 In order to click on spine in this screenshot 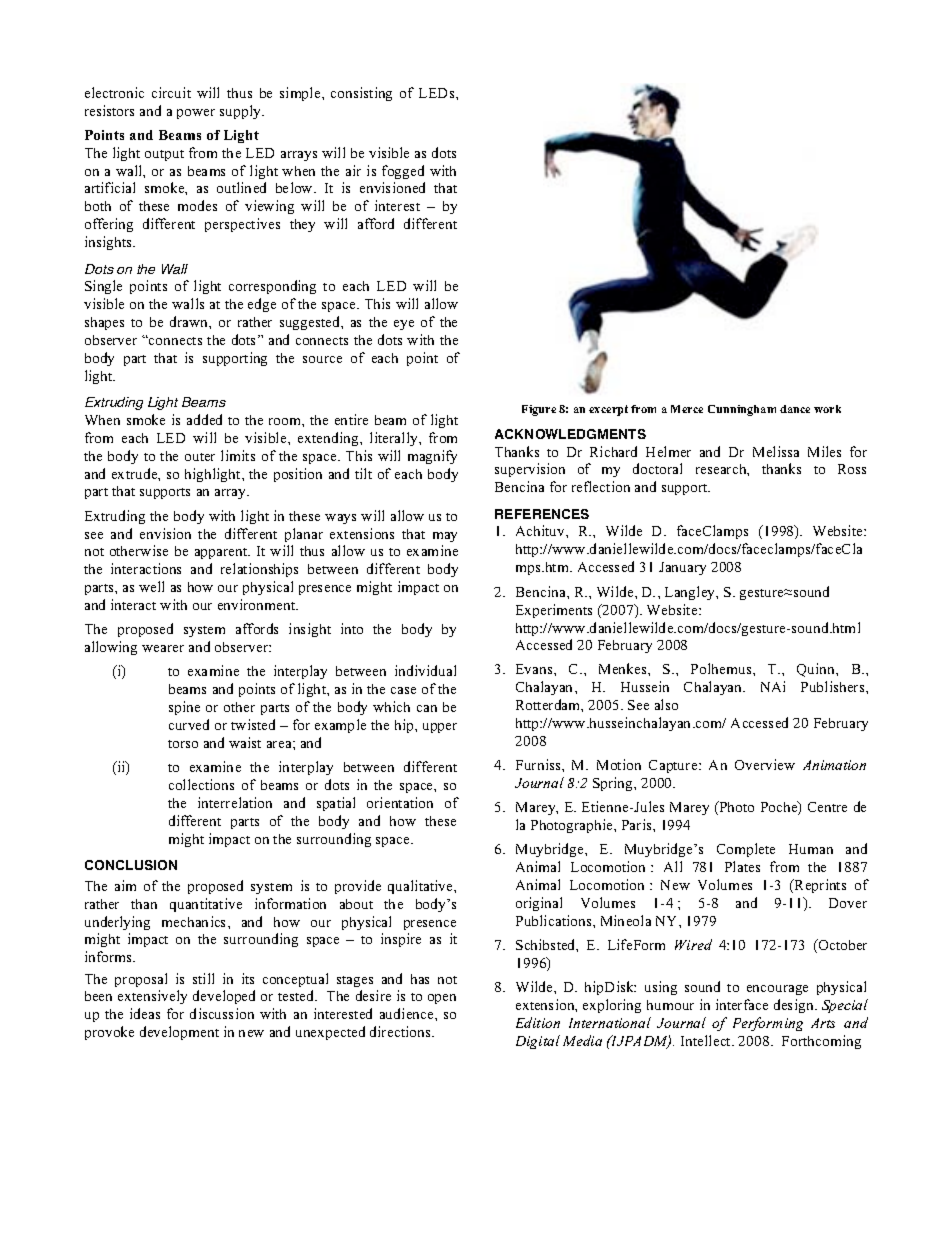, I will do `click(184, 708)`.
